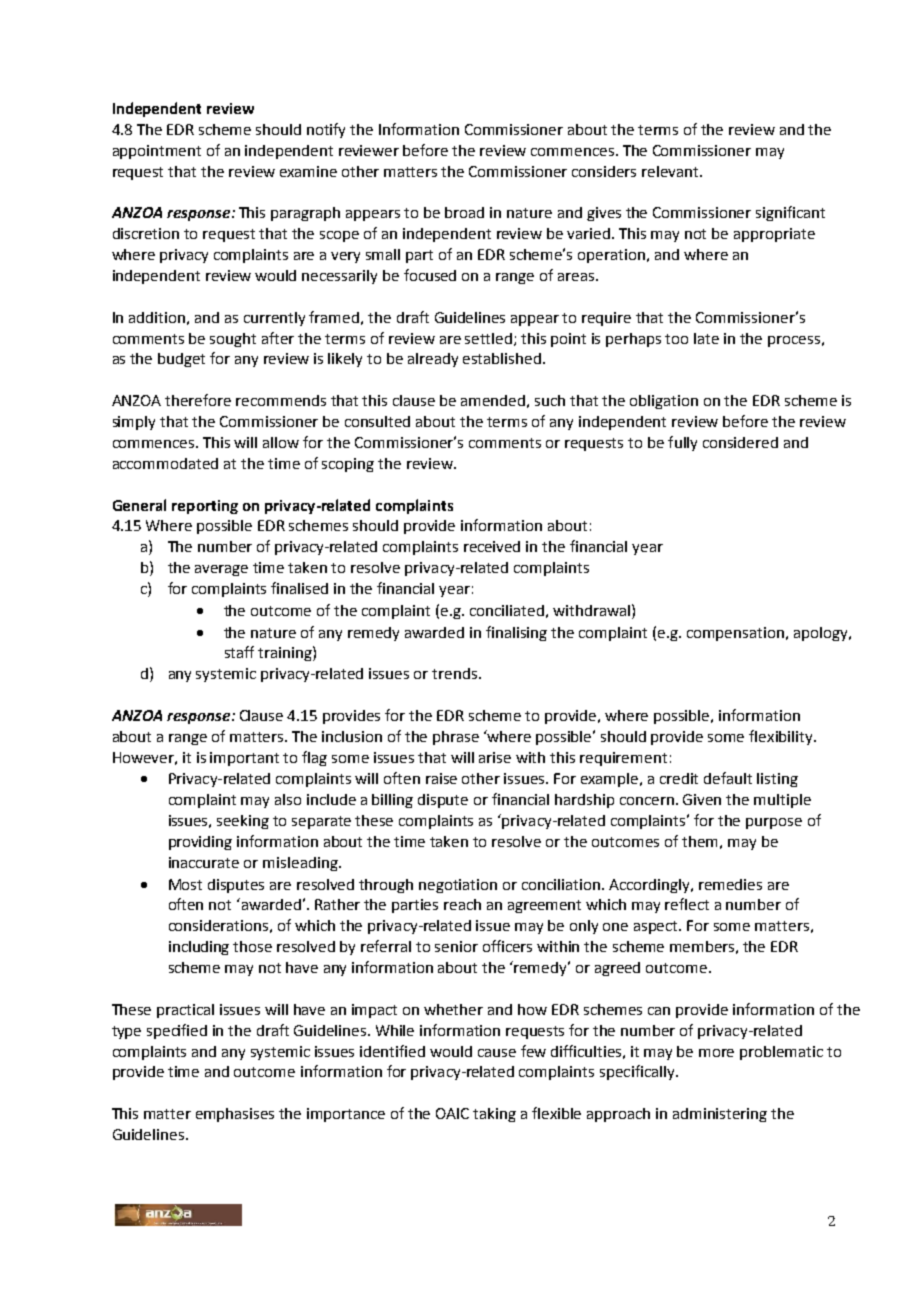 The width and height of the document is (924, 1308). What do you see at coordinates (244, 759) in the document?
I see `important` at bounding box center [244, 759].
